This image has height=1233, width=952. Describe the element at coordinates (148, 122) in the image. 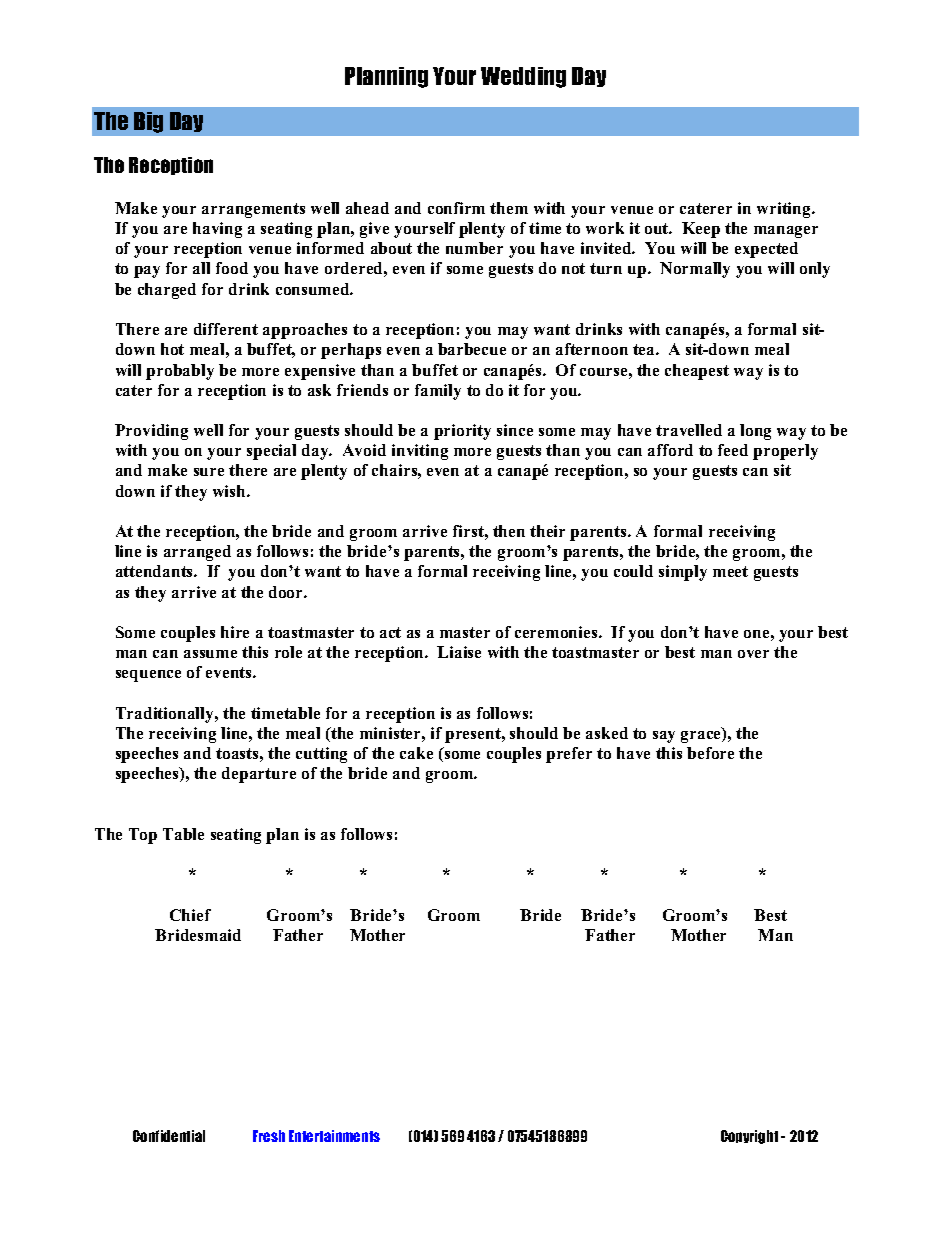

I see `Big` at that location.
